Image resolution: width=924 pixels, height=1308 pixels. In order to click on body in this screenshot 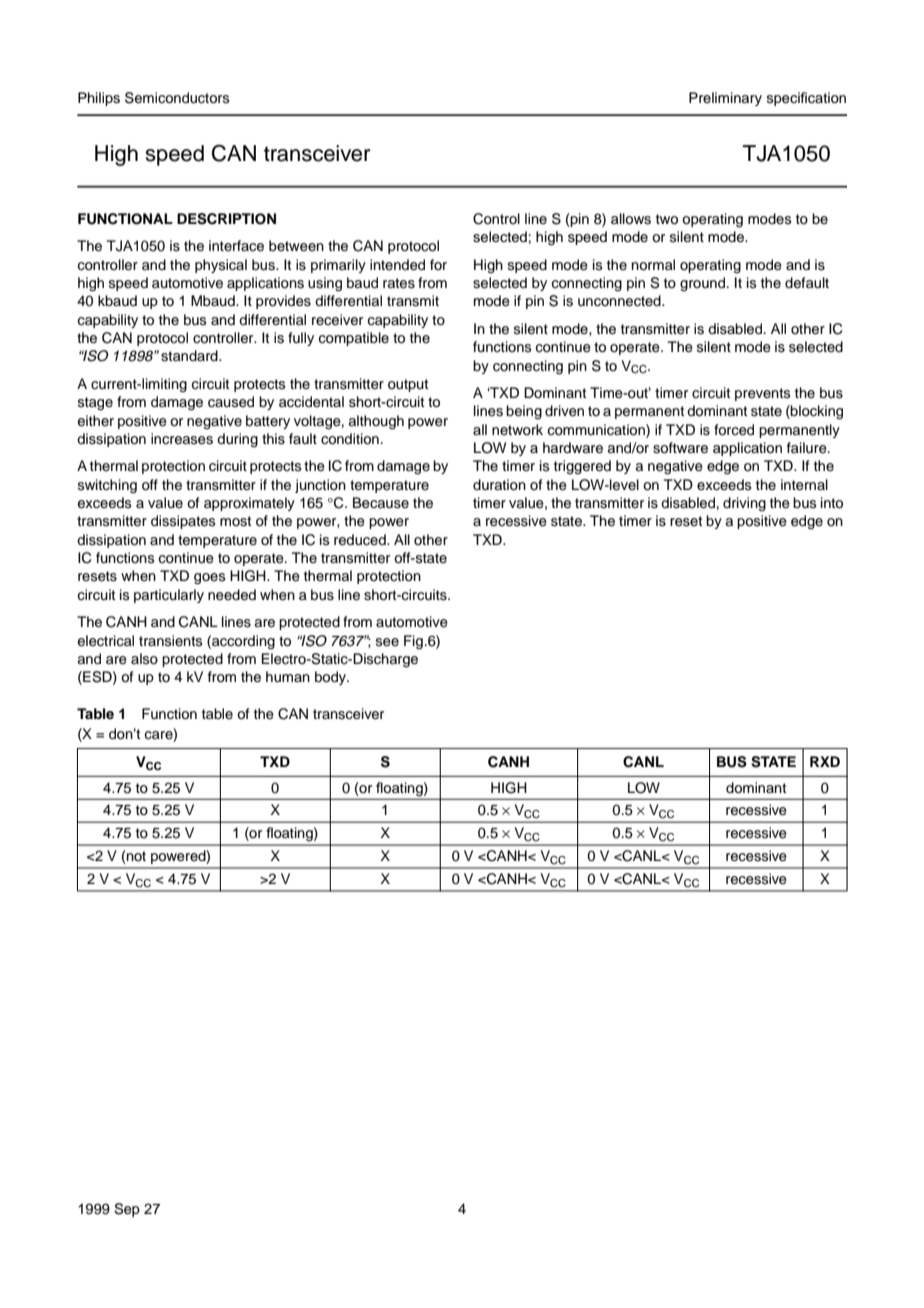, I will do `click(332, 678)`.
